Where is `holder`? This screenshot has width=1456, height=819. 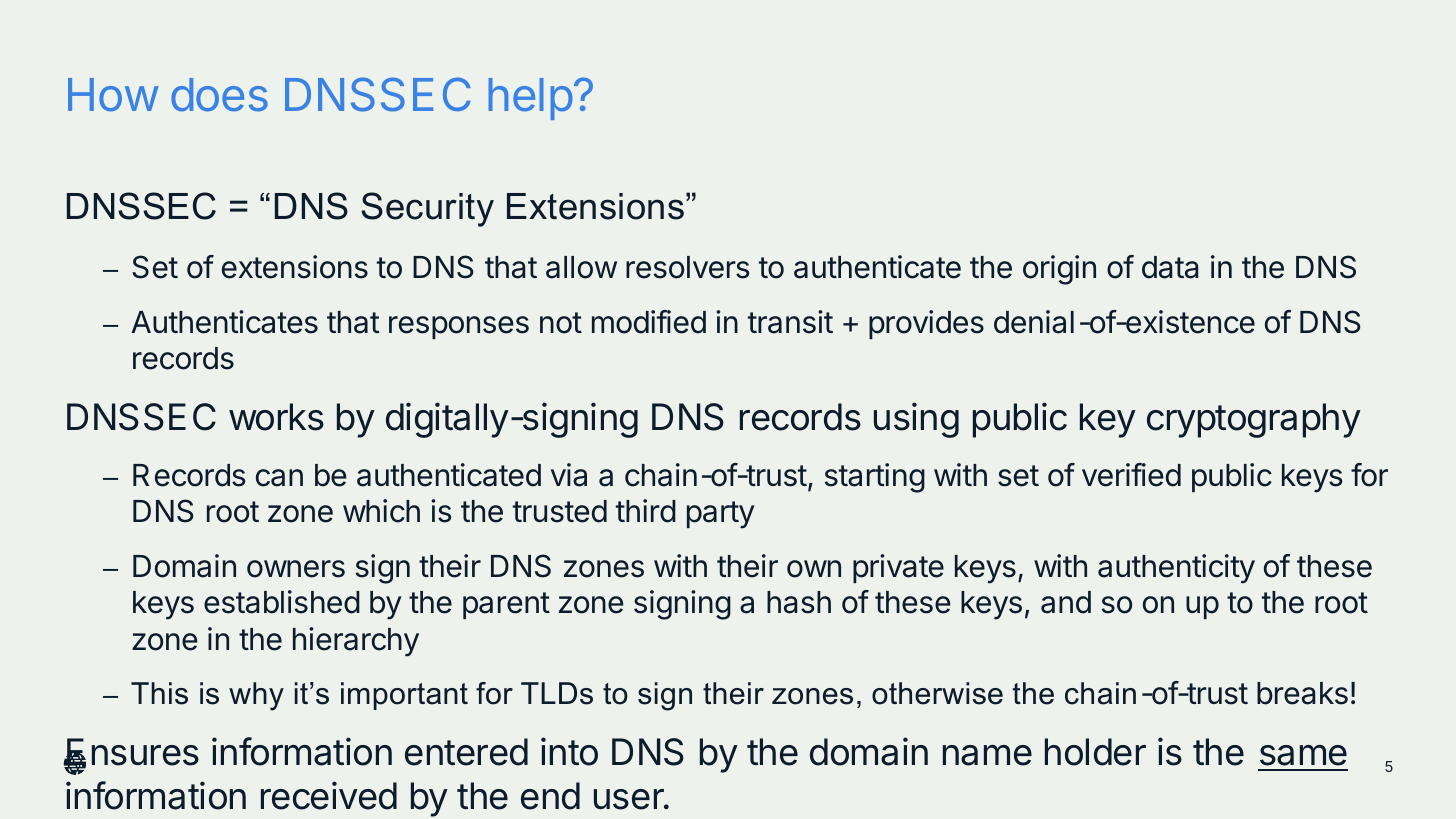
holder is located at coordinates (1095, 752).
